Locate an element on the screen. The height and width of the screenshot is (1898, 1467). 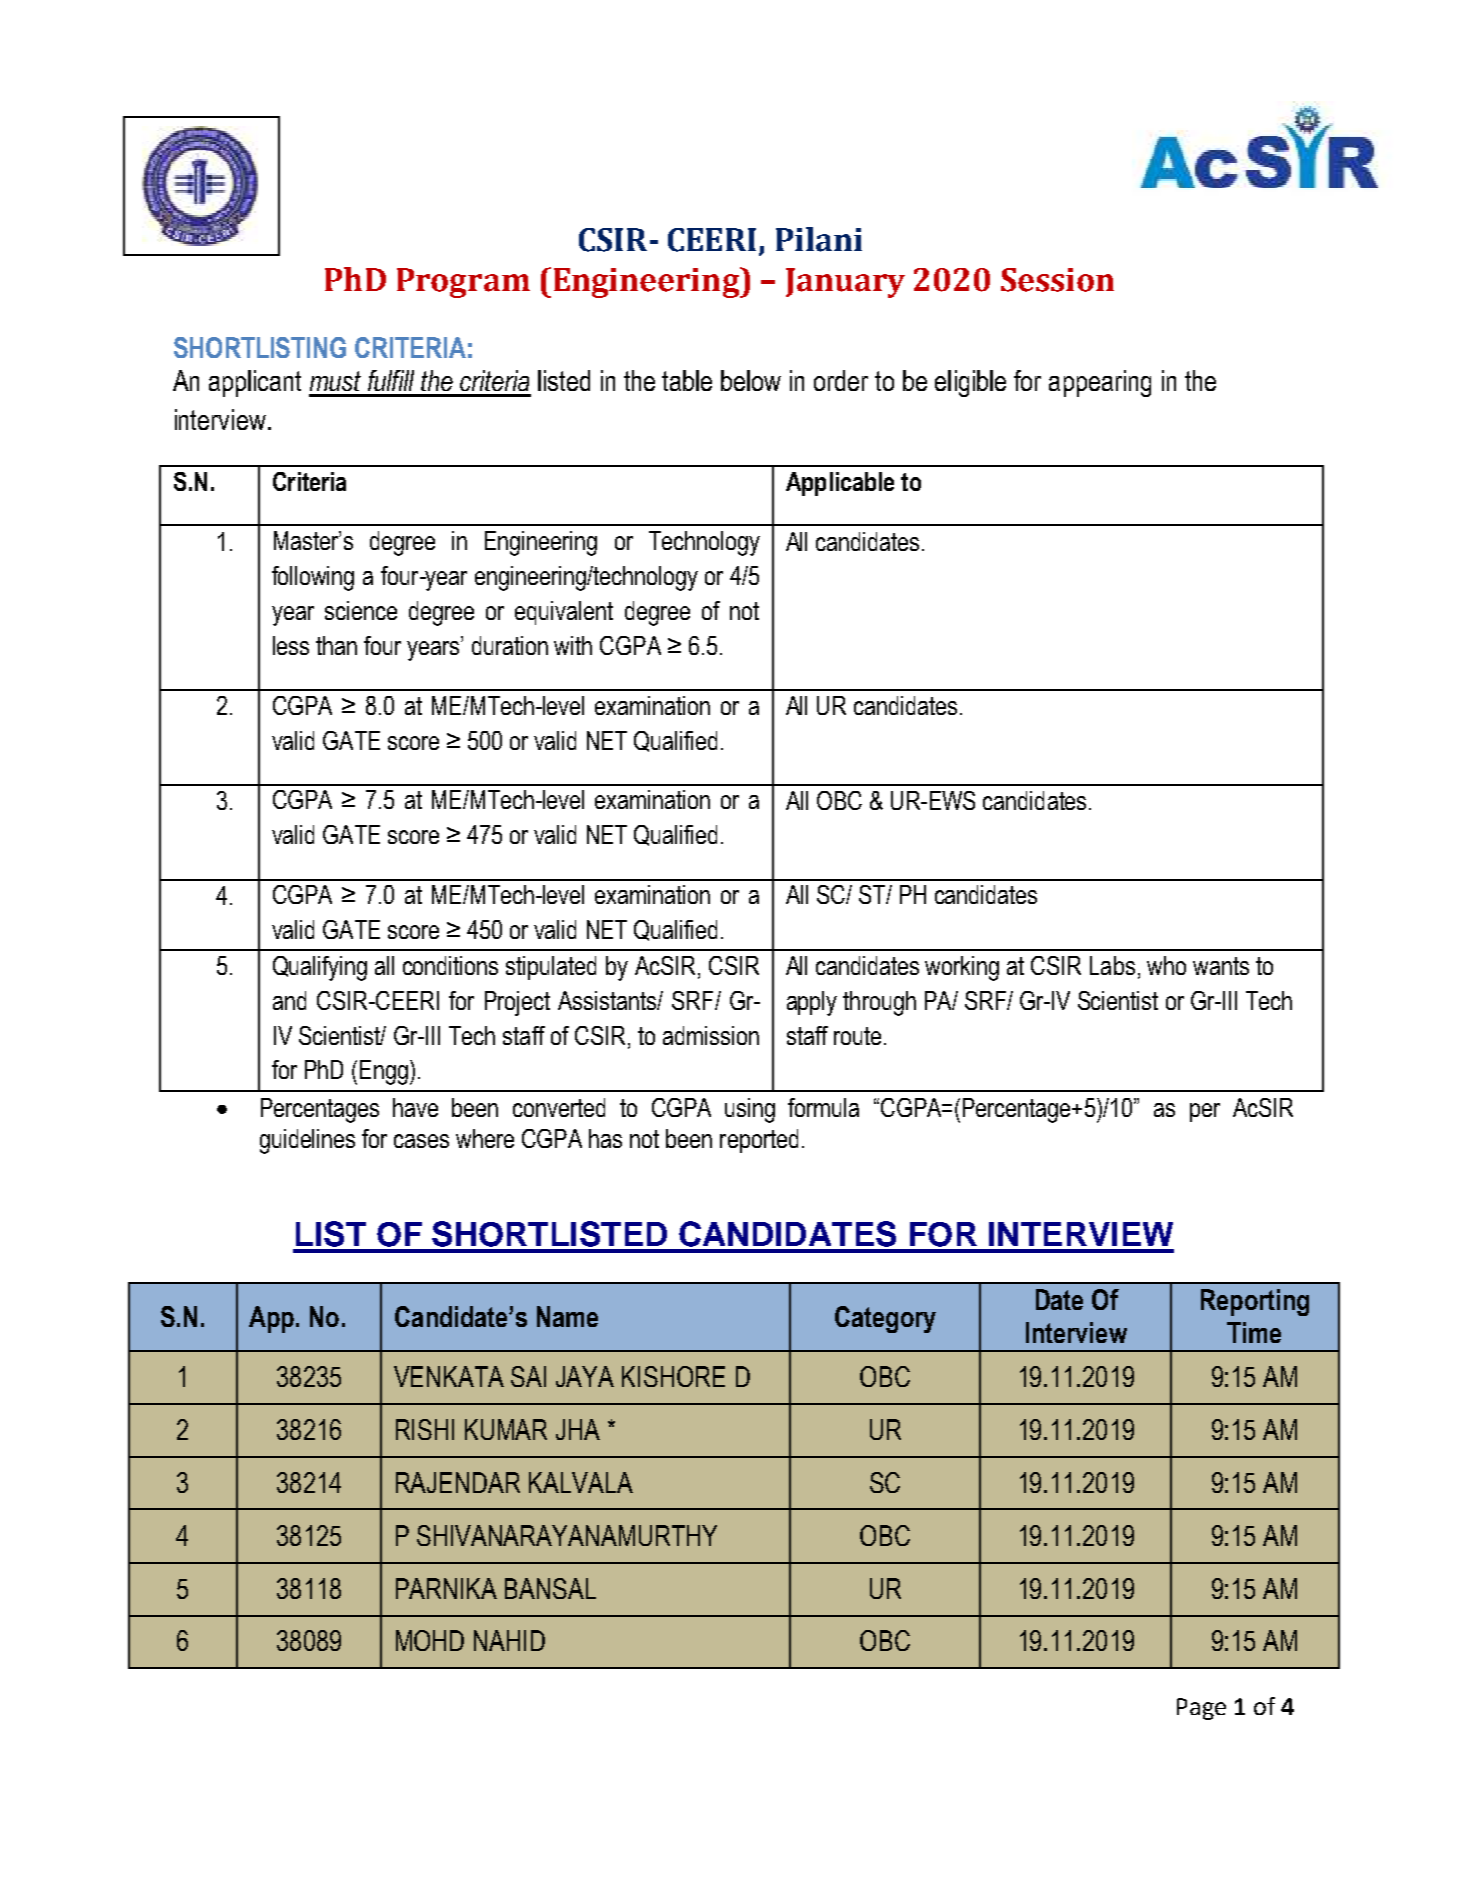
than is located at coordinates (336, 645).
